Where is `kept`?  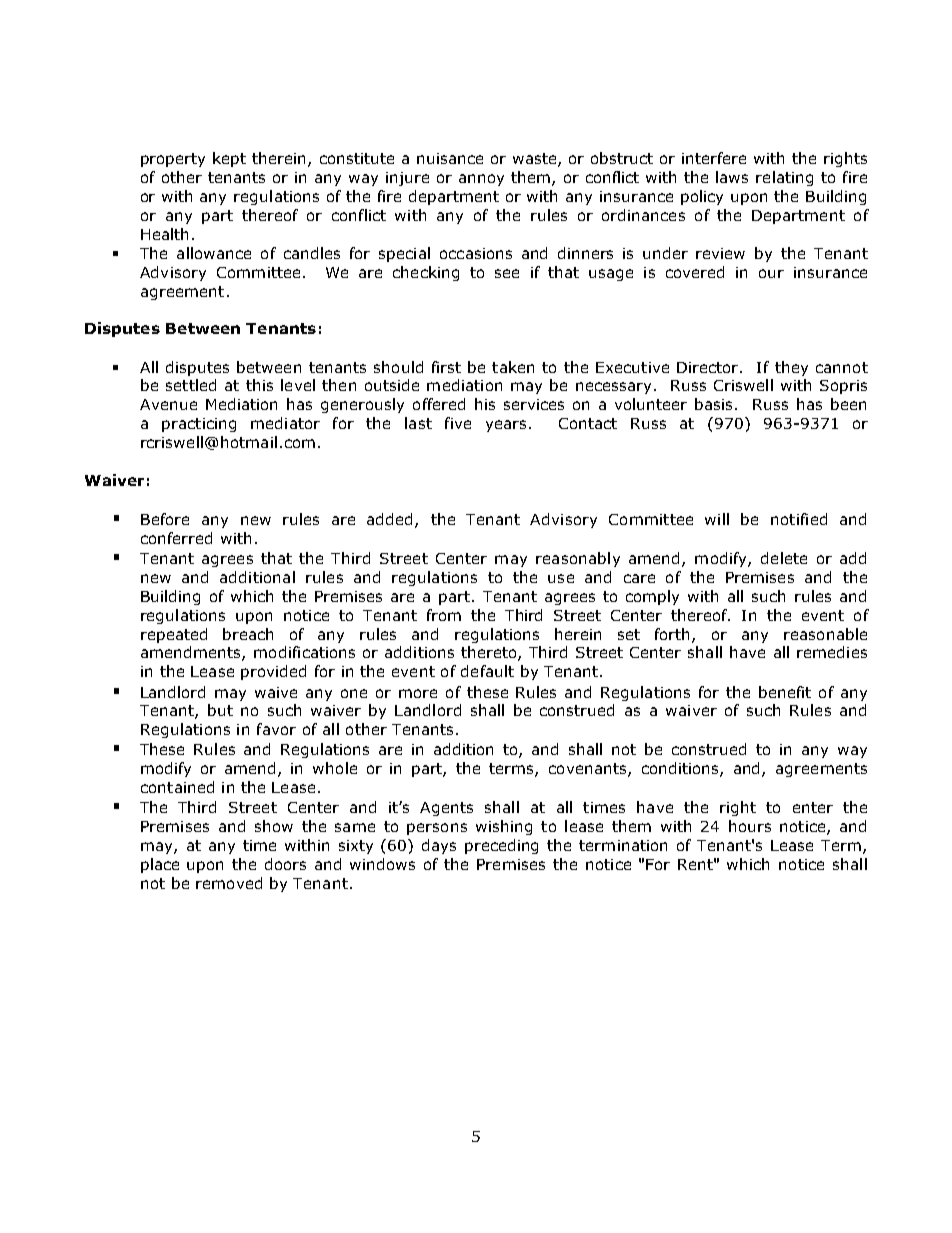
kept is located at coordinates (229, 159).
